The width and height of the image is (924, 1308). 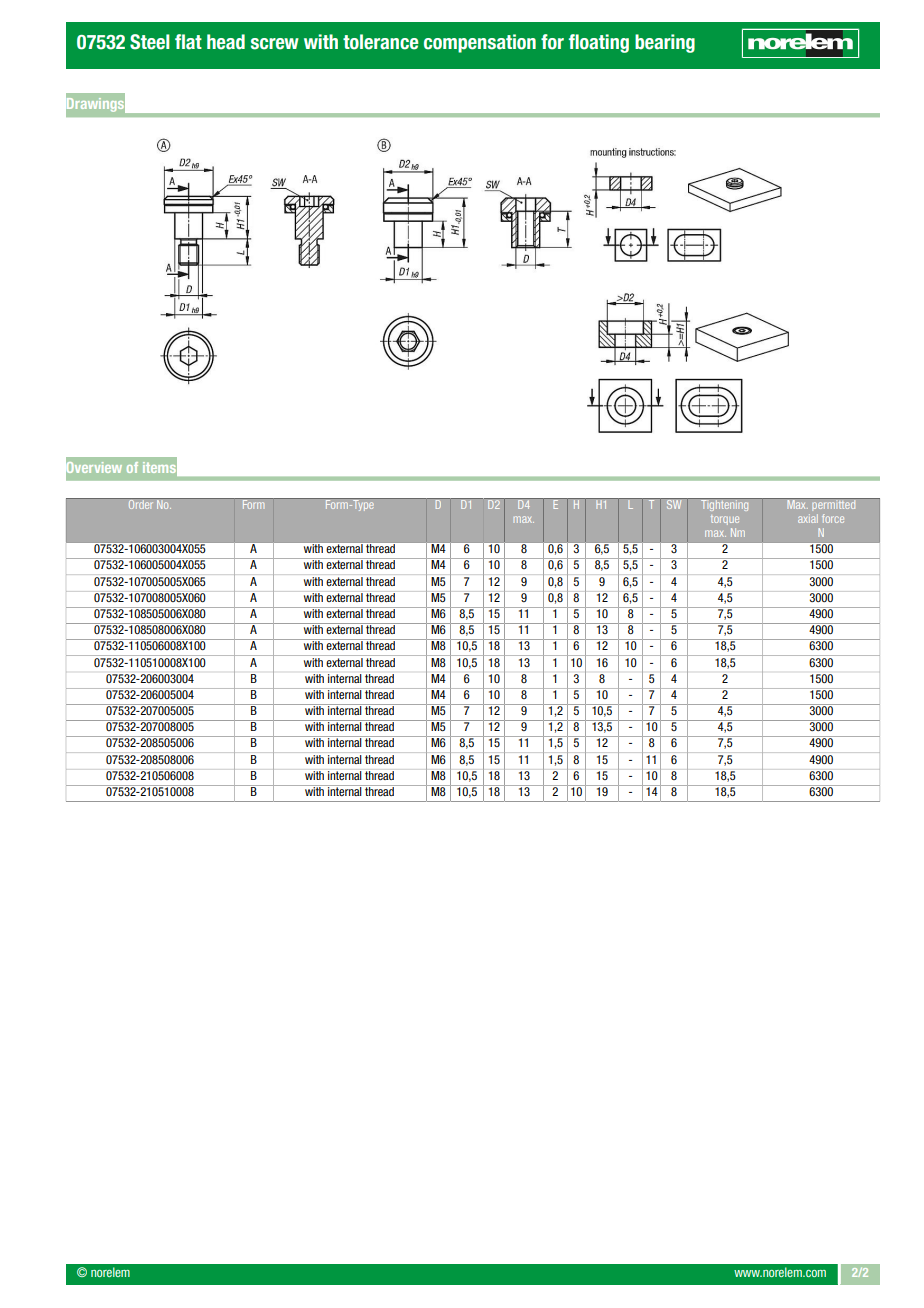 What do you see at coordinates (599, 43) in the image?
I see `floating` at bounding box center [599, 43].
